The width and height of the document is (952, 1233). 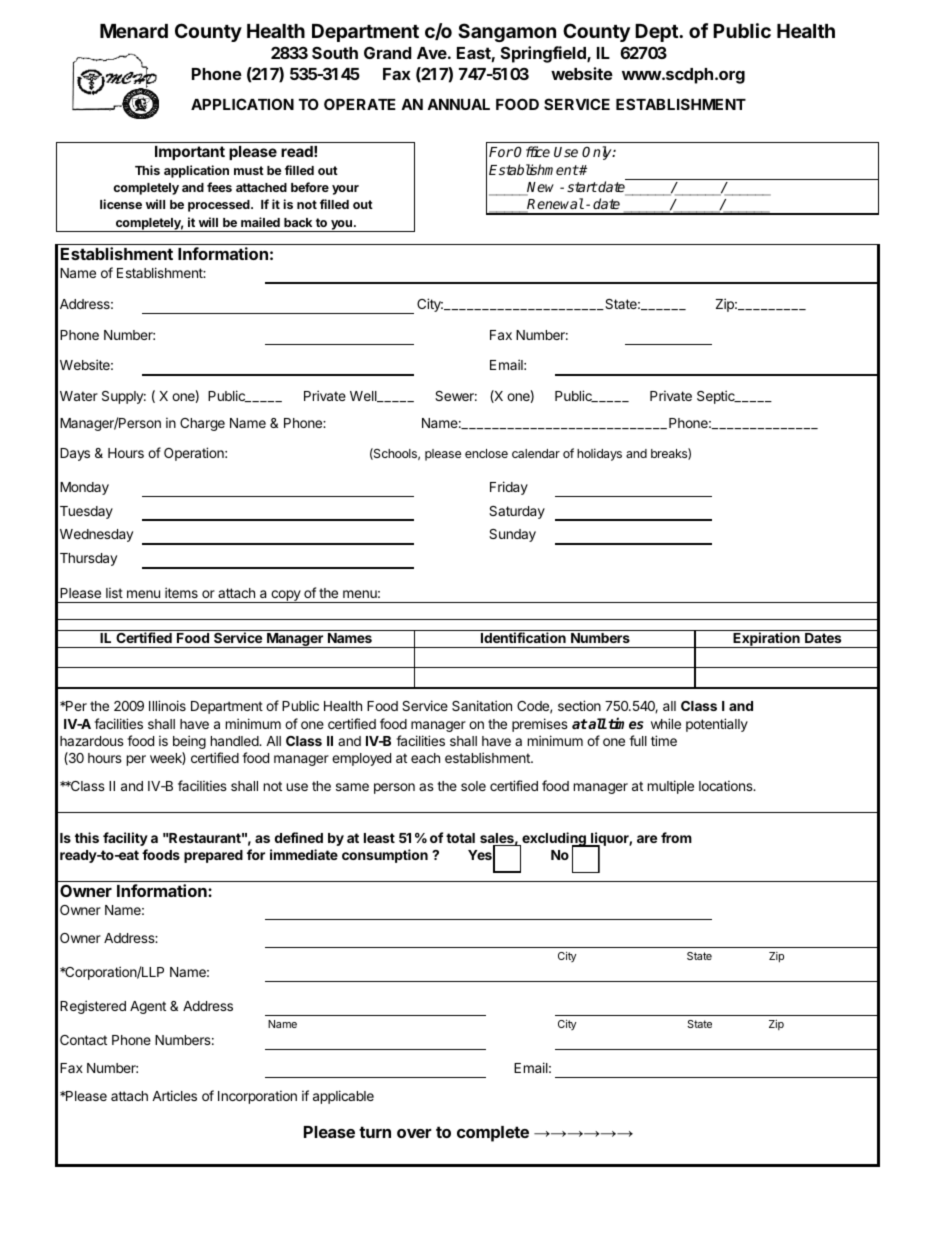 What do you see at coordinates (486, 453) in the document?
I see `enclose` at bounding box center [486, 453].
